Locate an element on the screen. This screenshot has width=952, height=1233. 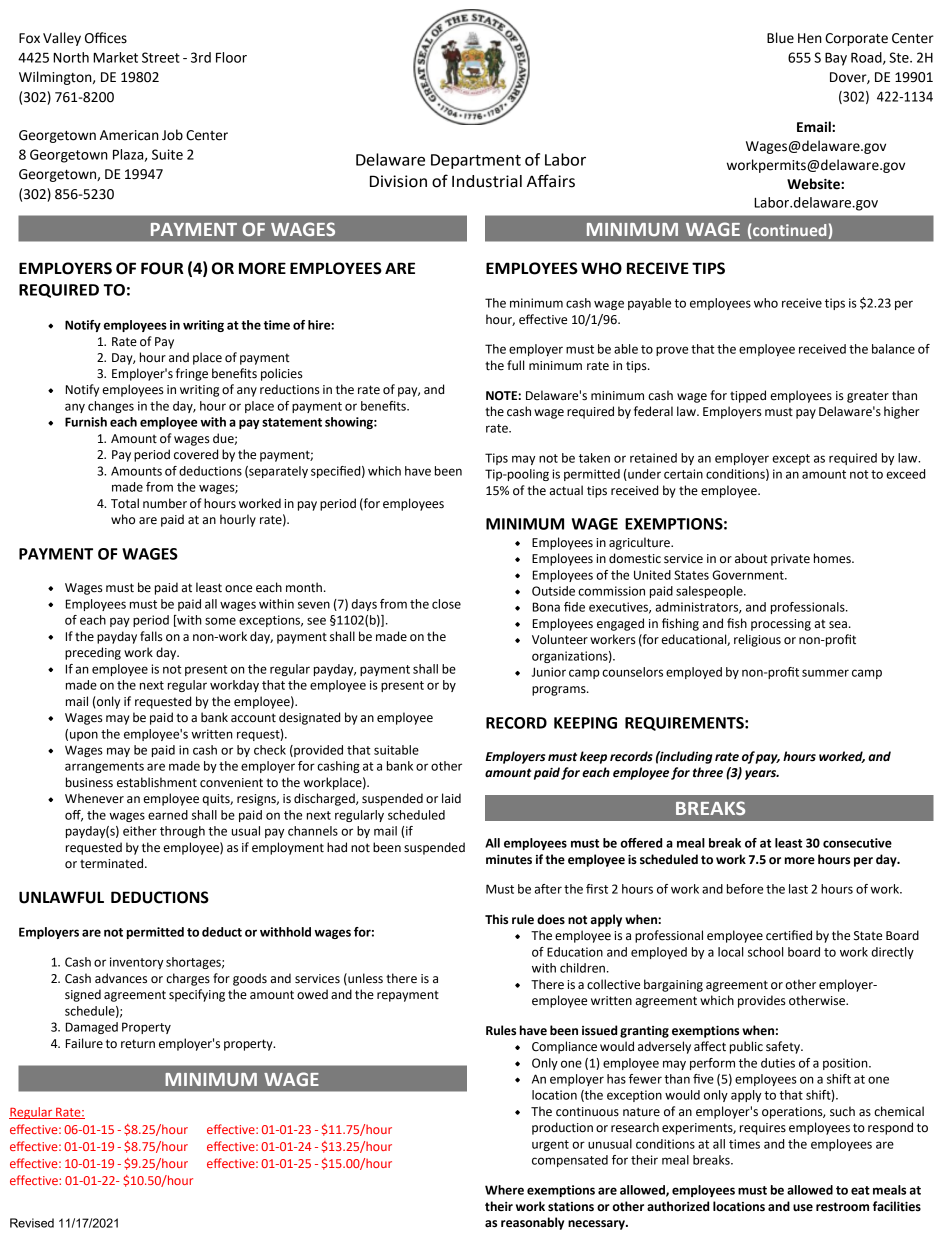
either is located at coordinates (140, 831).
